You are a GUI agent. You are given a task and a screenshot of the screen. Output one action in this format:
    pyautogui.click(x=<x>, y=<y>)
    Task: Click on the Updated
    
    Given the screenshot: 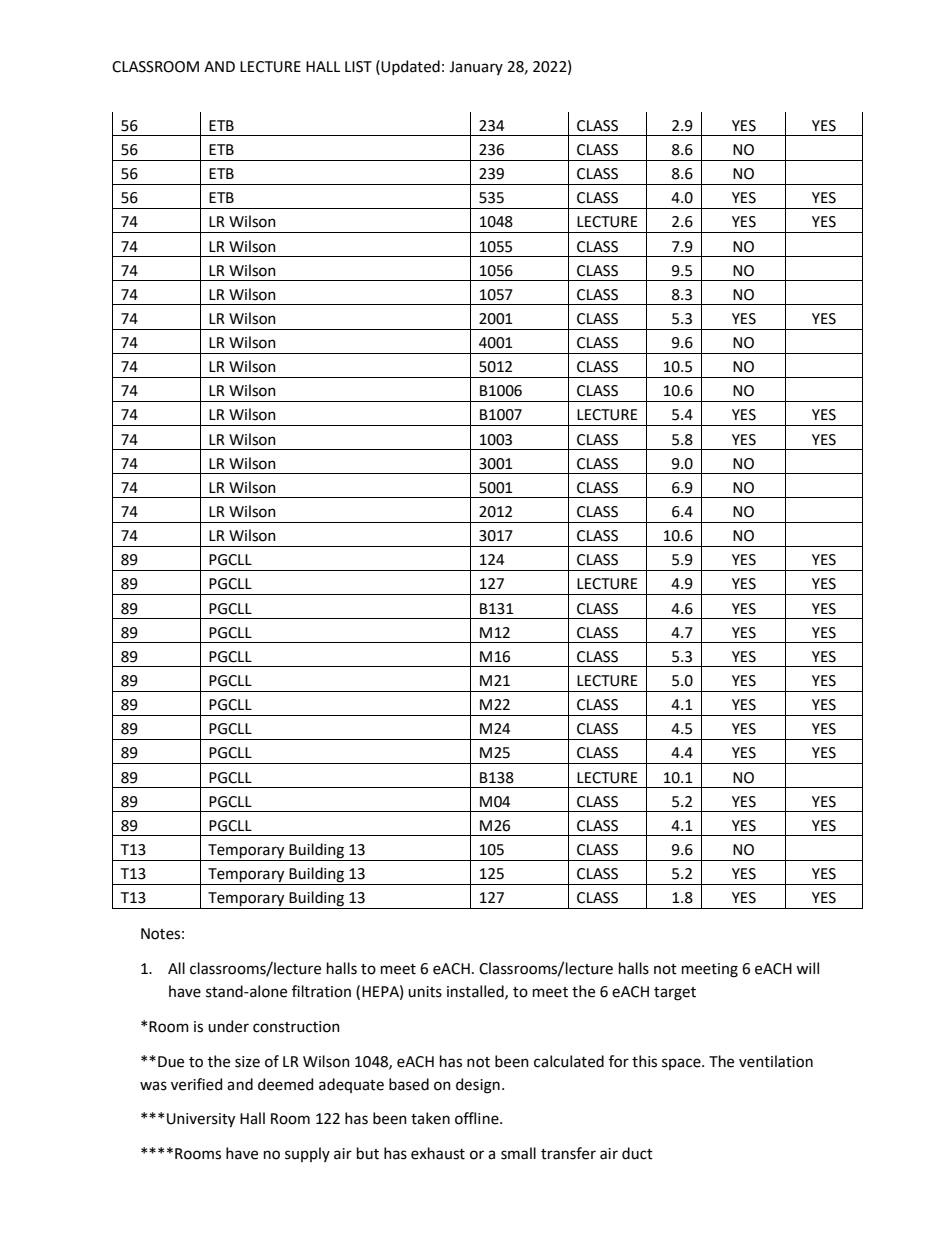 What is the action you would take?
    pyautogui.click(x=410, y=67)
